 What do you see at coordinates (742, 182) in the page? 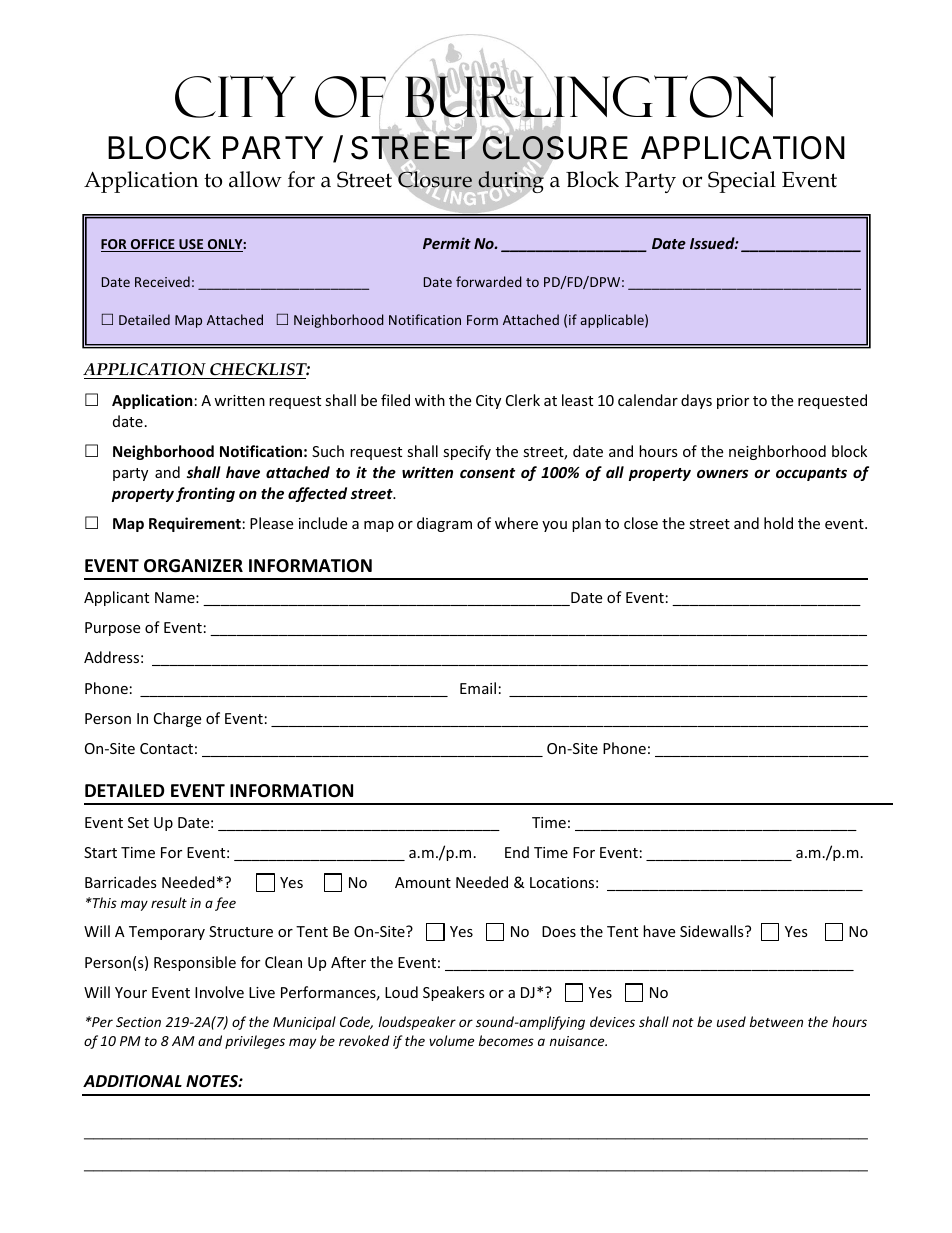
I see `Special` at bounding box center [742, 182].
